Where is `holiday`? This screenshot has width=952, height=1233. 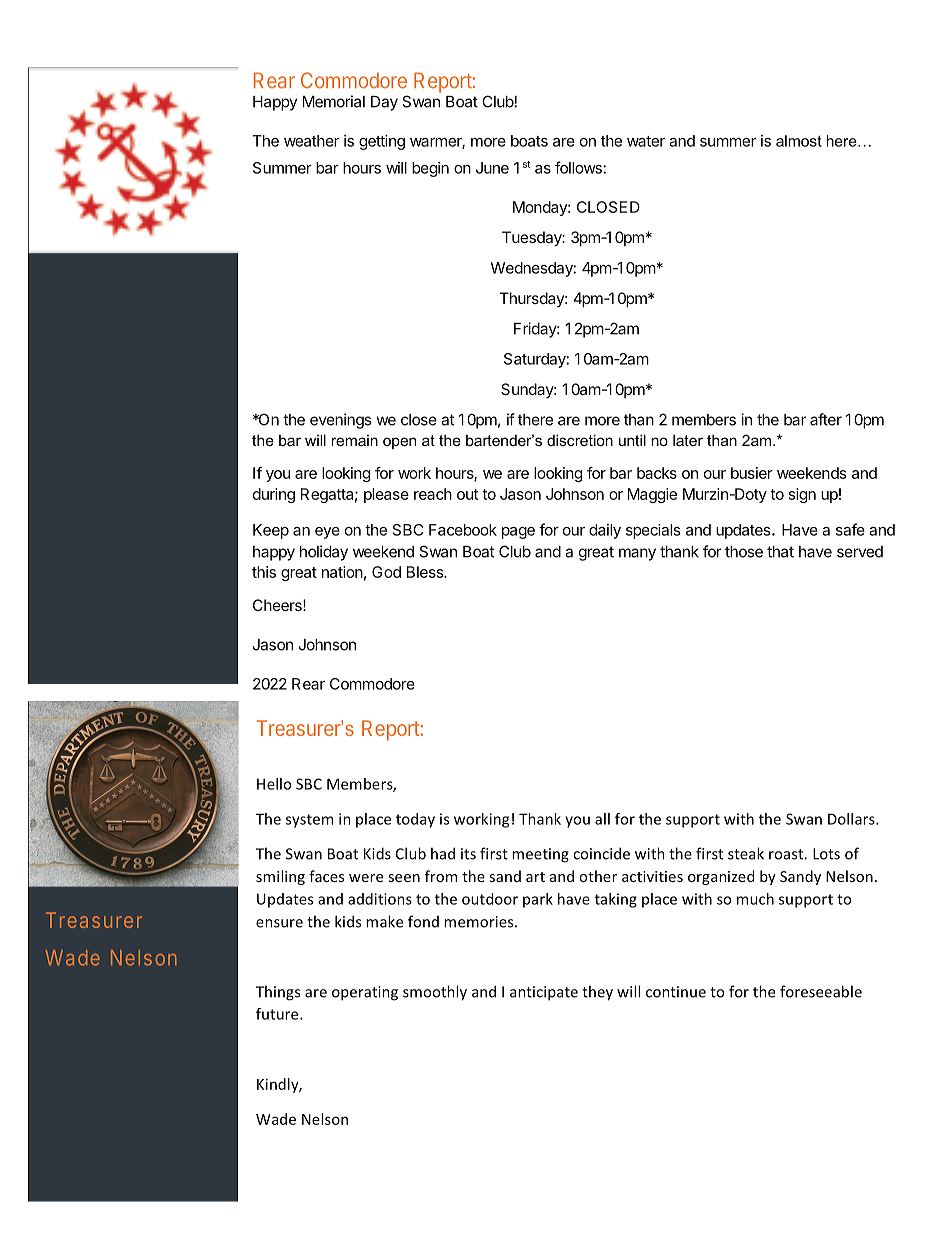 holiday is located at coordinates (324, 553).
